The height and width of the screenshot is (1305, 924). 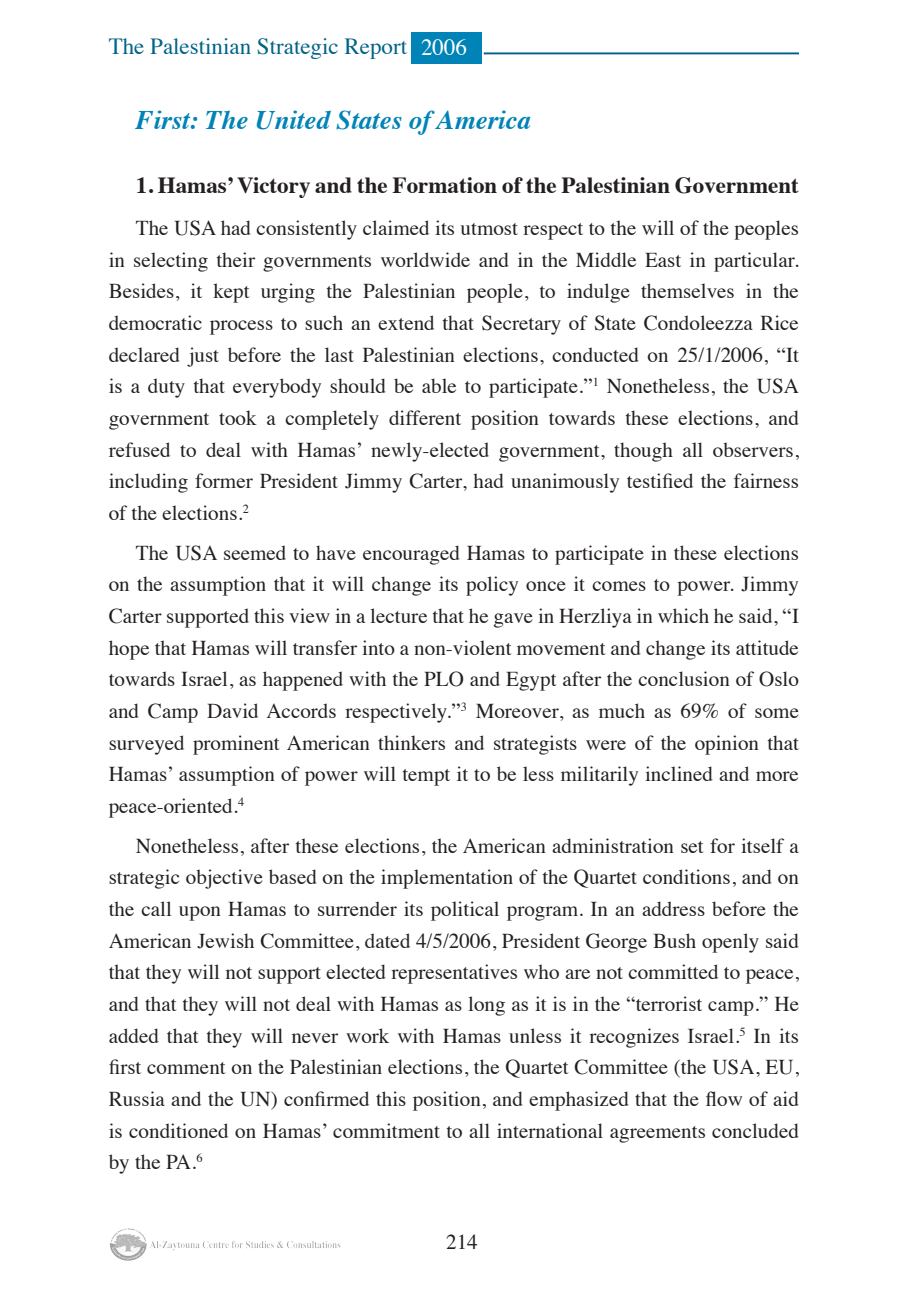 I want to click on political, so click(x=465, y=911).
